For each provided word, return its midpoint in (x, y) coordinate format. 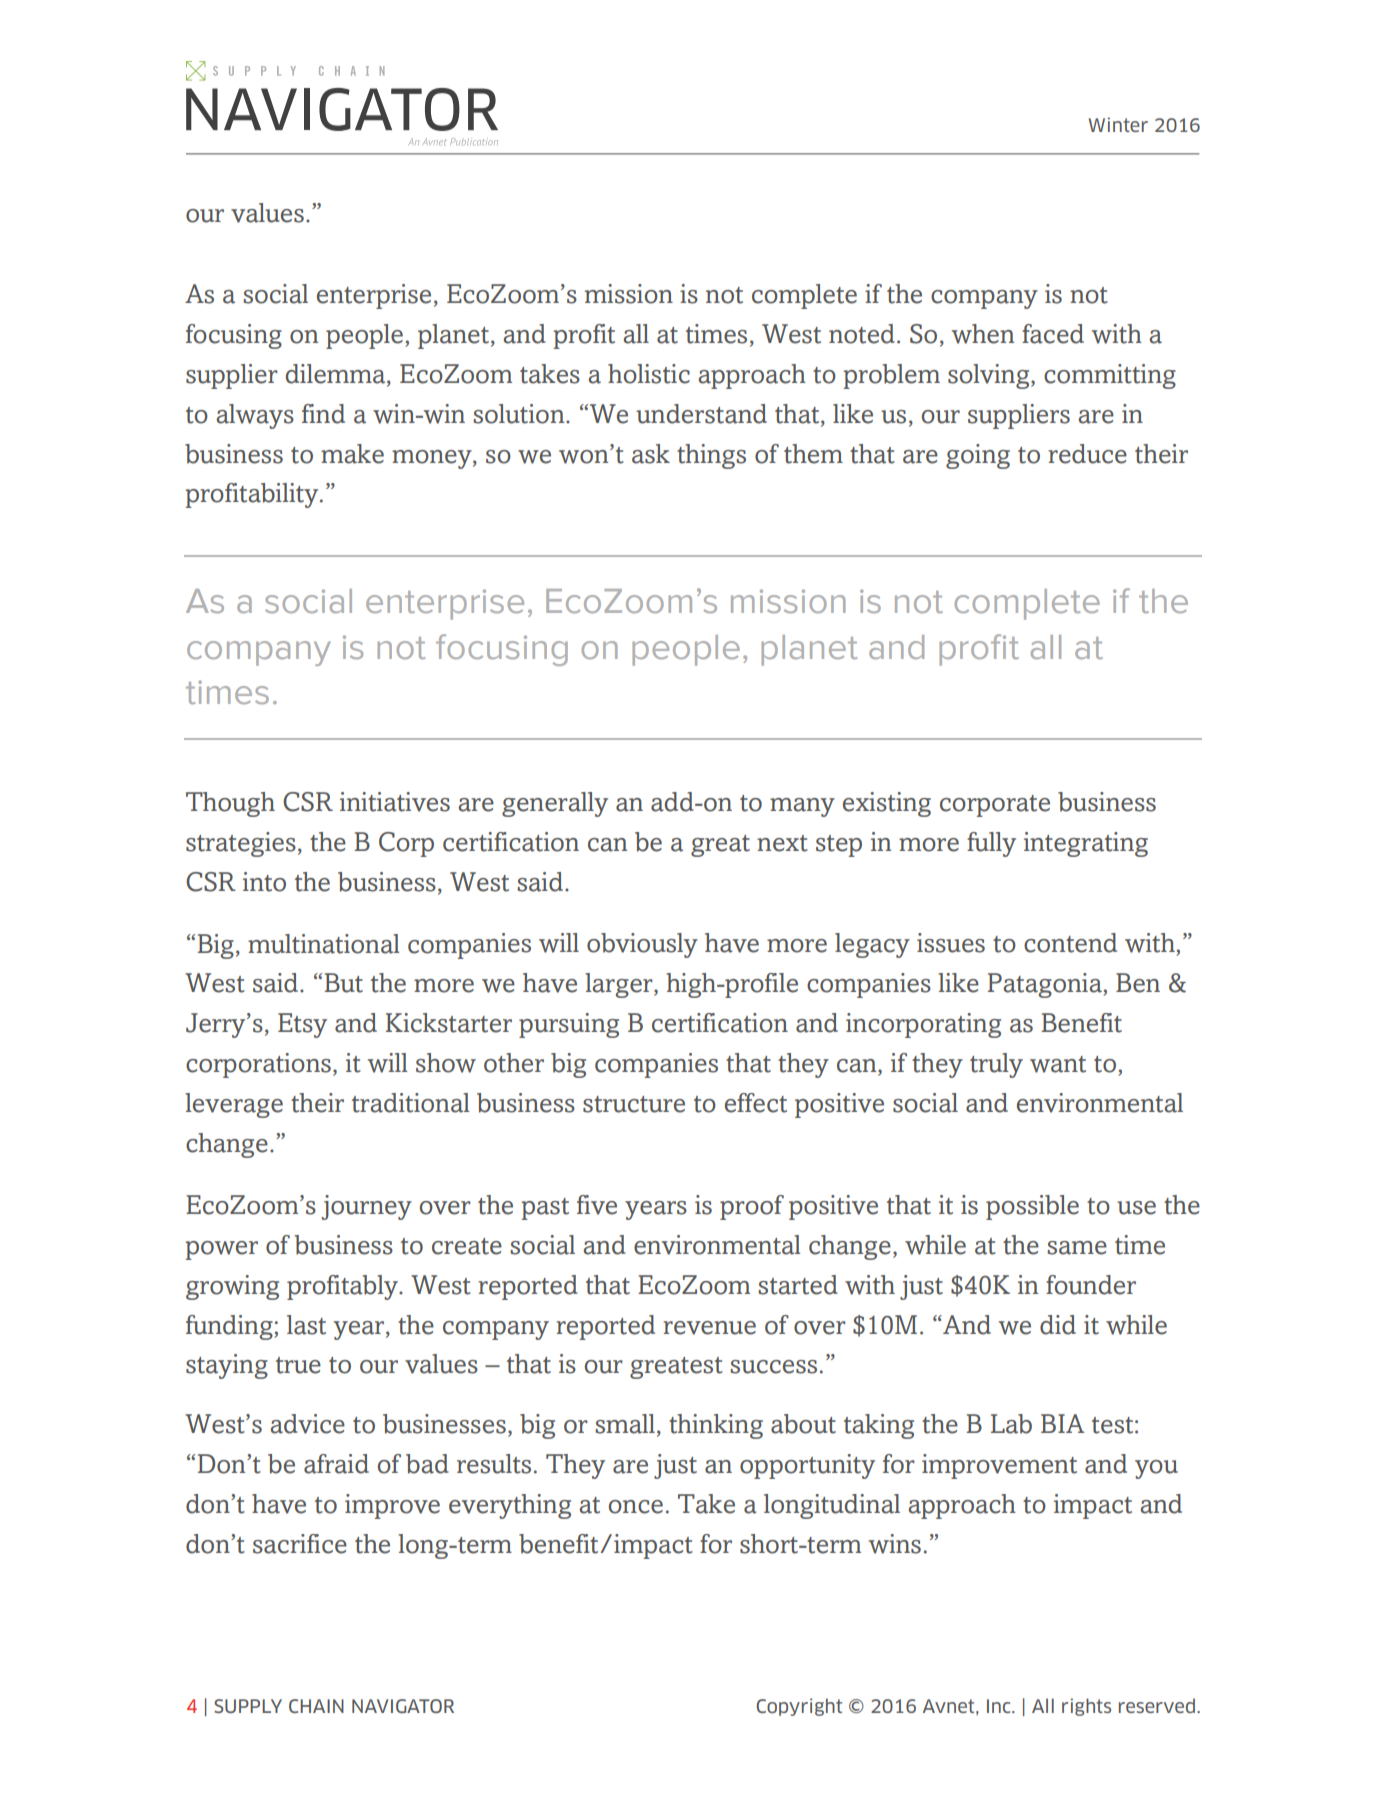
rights (1086, 1707)
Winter (1118, 124)
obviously (642, 945)
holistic (649, 374)
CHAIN (316, 1706)
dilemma (337, 375)
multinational (324, 944)
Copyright (799, 1707)
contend (1070, 943)
